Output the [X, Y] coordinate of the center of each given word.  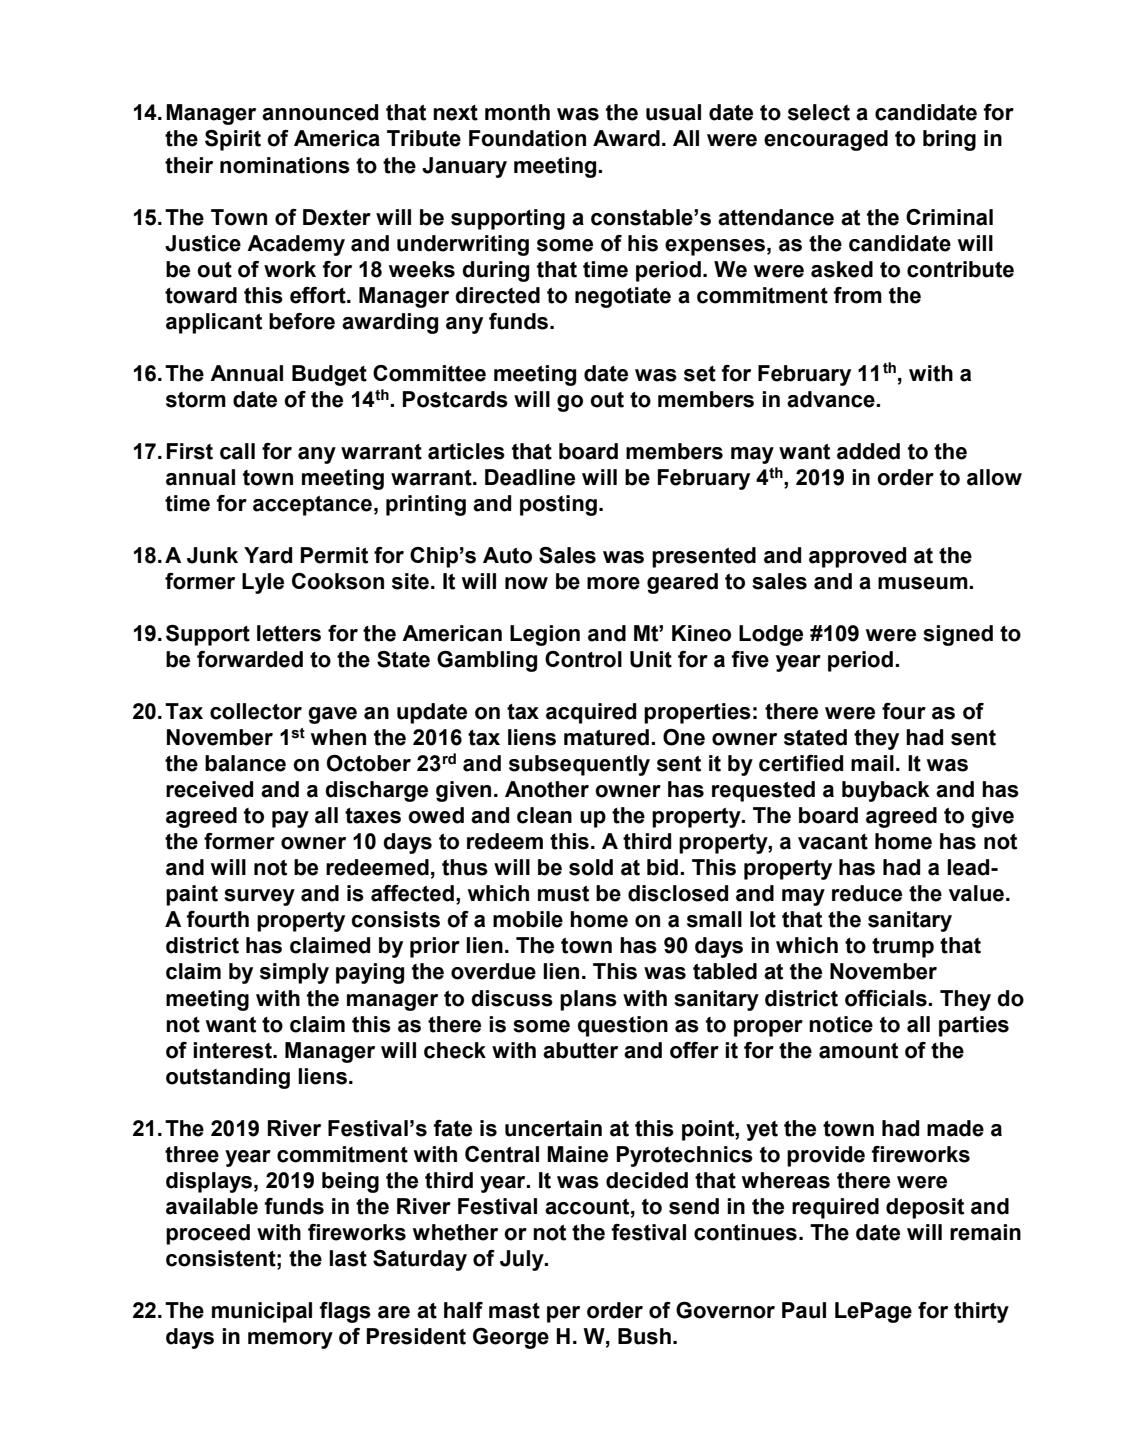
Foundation [527, 138]
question [623, 1026]
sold [591, 867]
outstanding [228, 1078]
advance [832, 399]
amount [858, 1050]
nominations [285, 165]
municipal [262, 1312]
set [700, 374]
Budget [329, 375]
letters [289, 633]
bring [949, 140]
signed [958, 635]
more [613, 583]
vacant [833, 842]
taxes [373, 816]
